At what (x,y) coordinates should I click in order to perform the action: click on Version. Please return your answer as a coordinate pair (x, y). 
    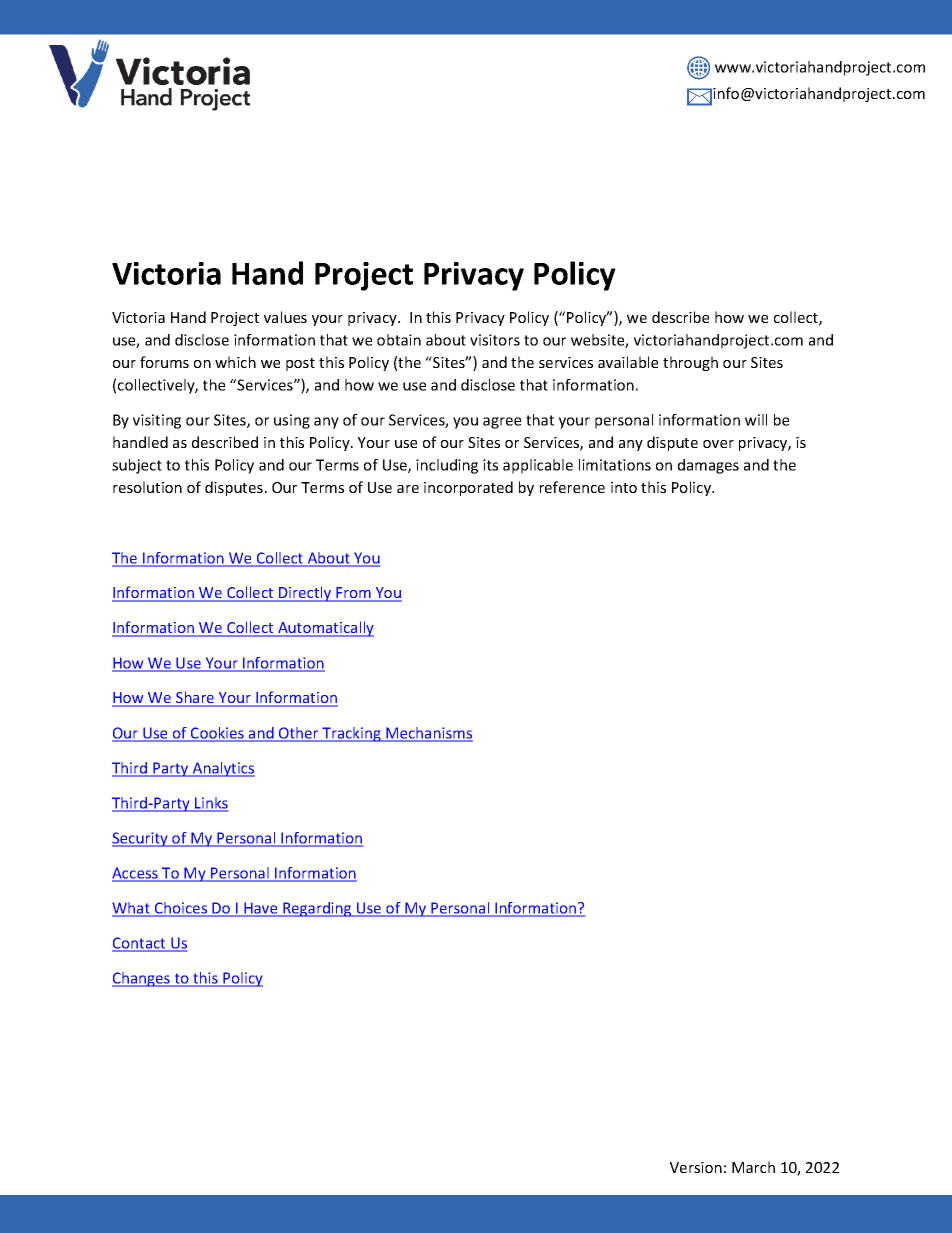
    Looking at the image, I should click on (696, 1167).
